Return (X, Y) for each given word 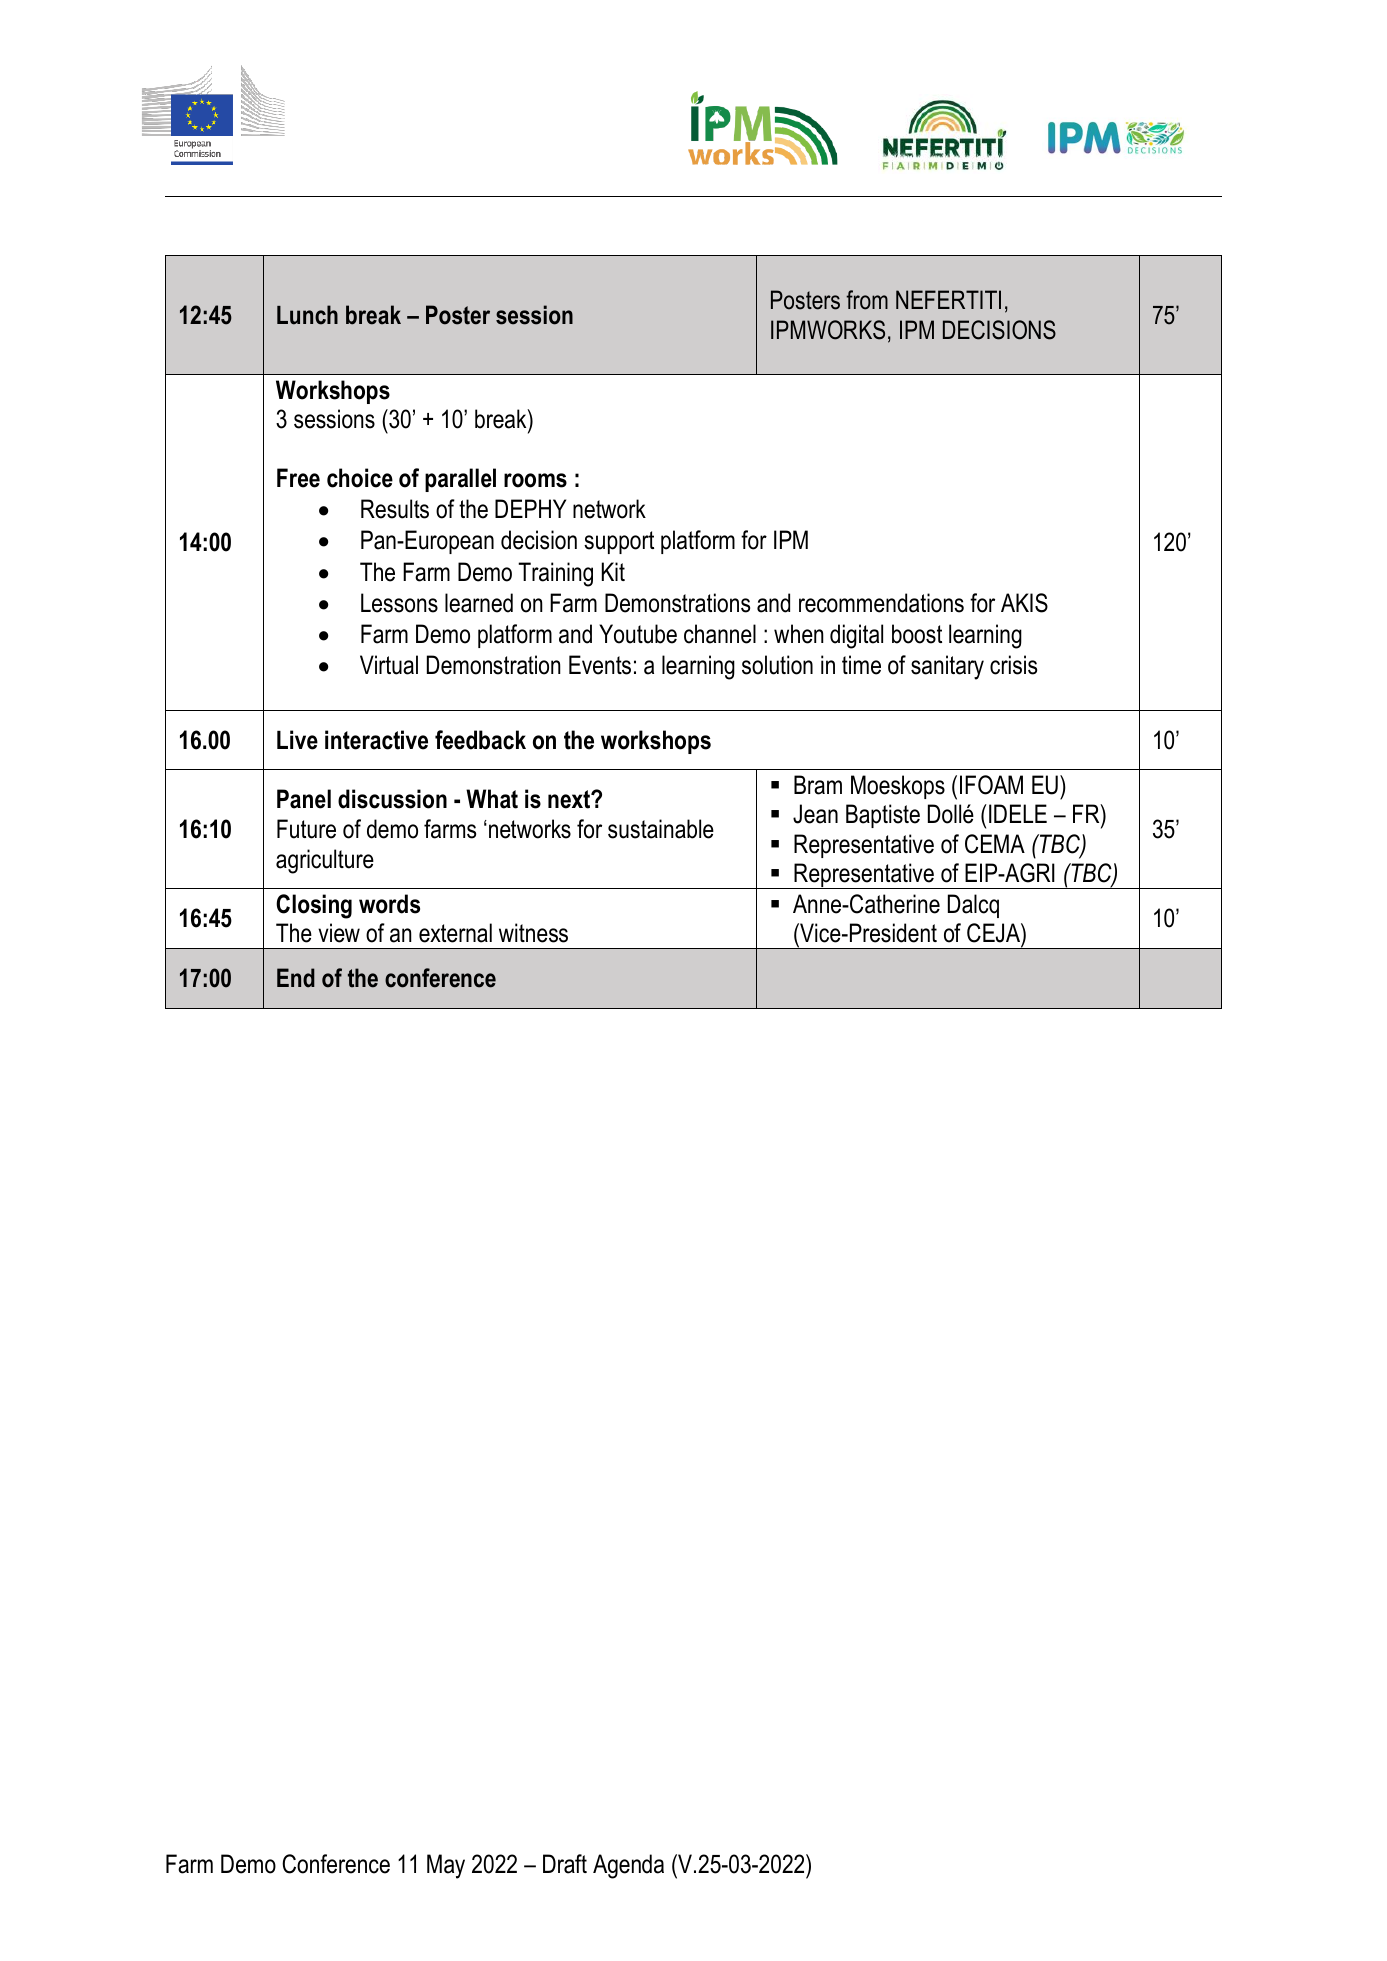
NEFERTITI (948, 299)
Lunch (307, 315)
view (339, 933)
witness (533, 933)
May (446, 1866)
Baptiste (883, 816)
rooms (535, 480)
